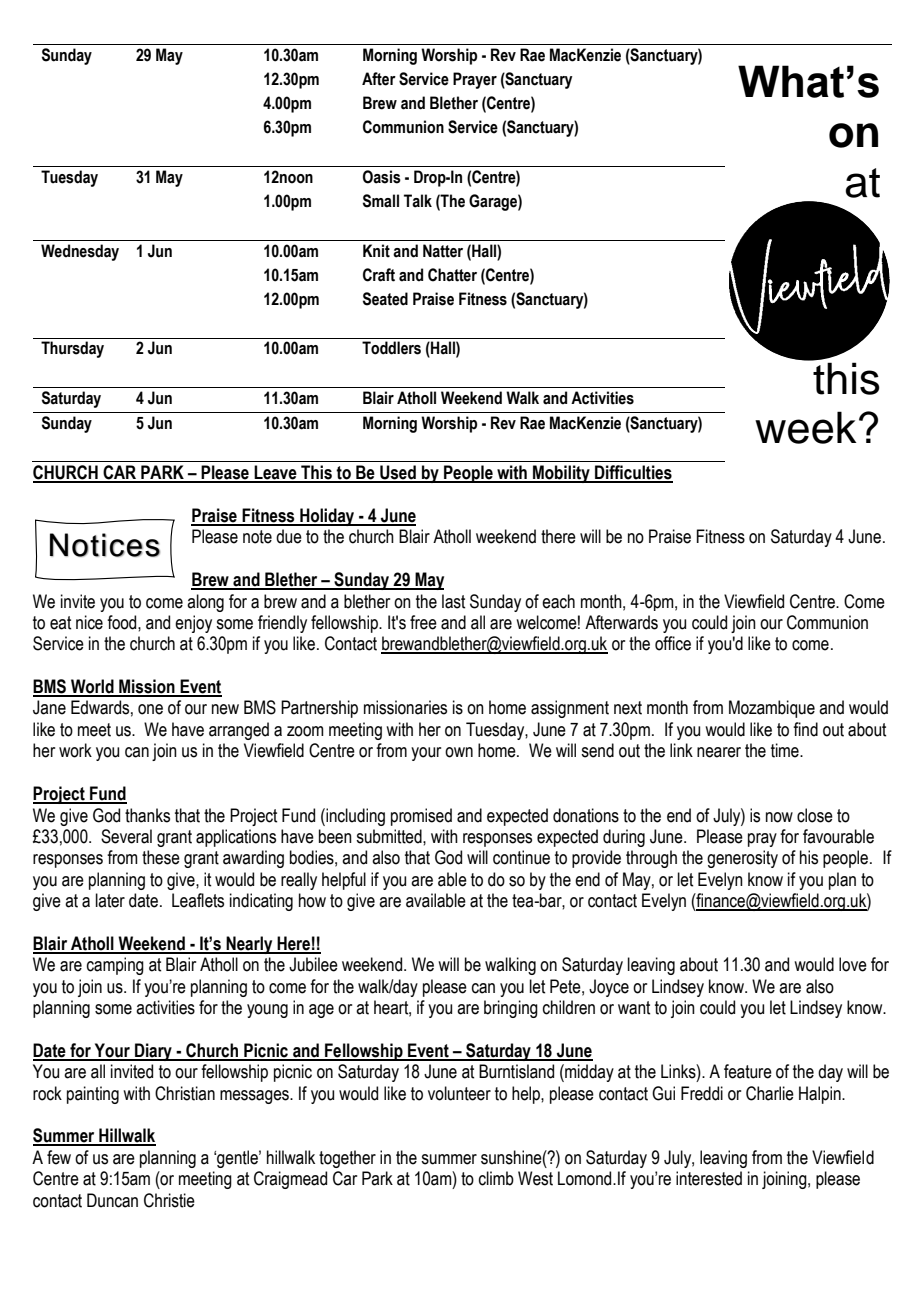 Image resolution: width=924 pixels, height=1308 pixels. I want to click on generosity, so click(742, 859).
